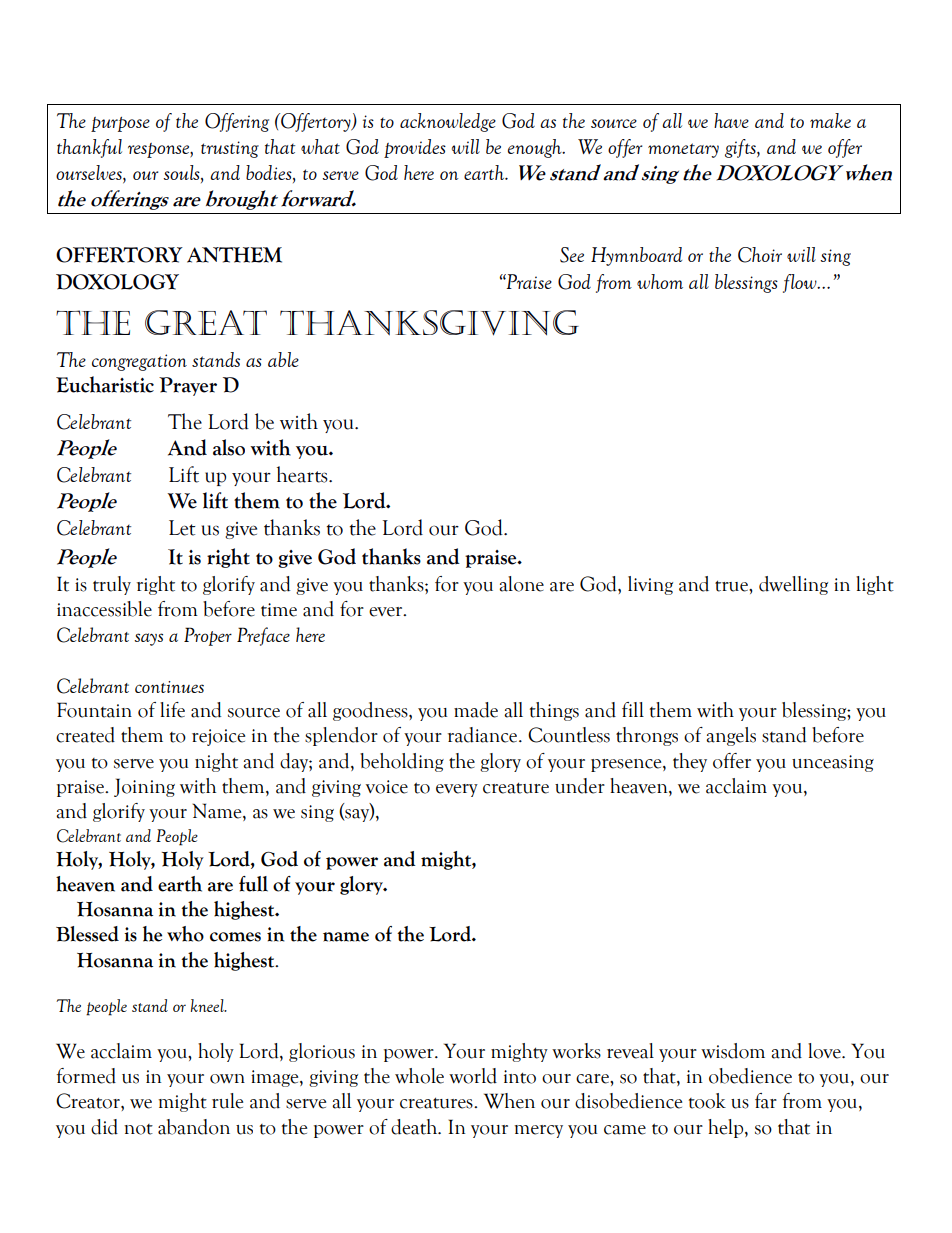 The width and height of the page is (952, 1233). Describe the element at coordinates (229, 447) in the page. I see `also` at that location.
